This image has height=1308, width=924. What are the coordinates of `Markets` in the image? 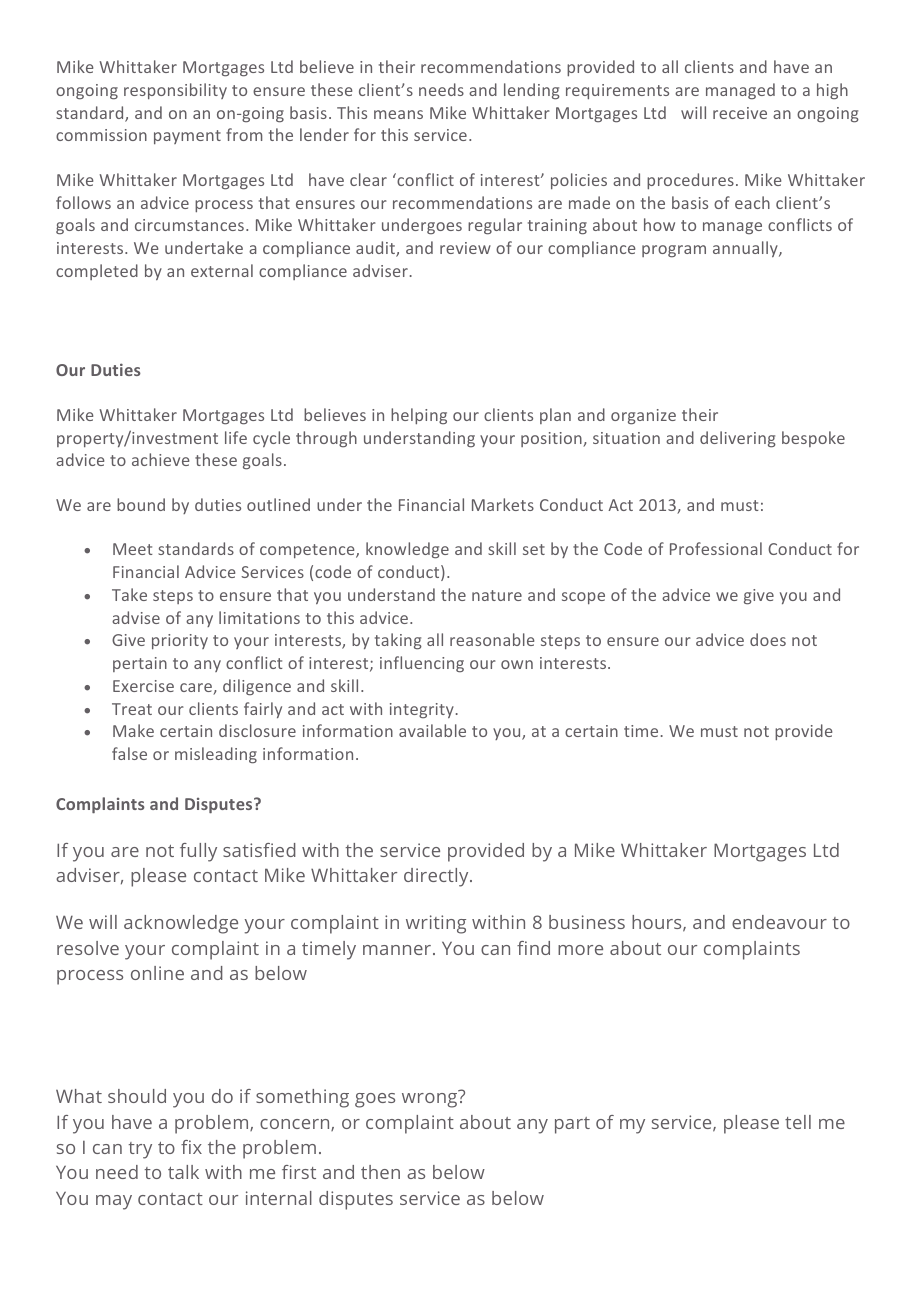 It's located at (503, 504).
